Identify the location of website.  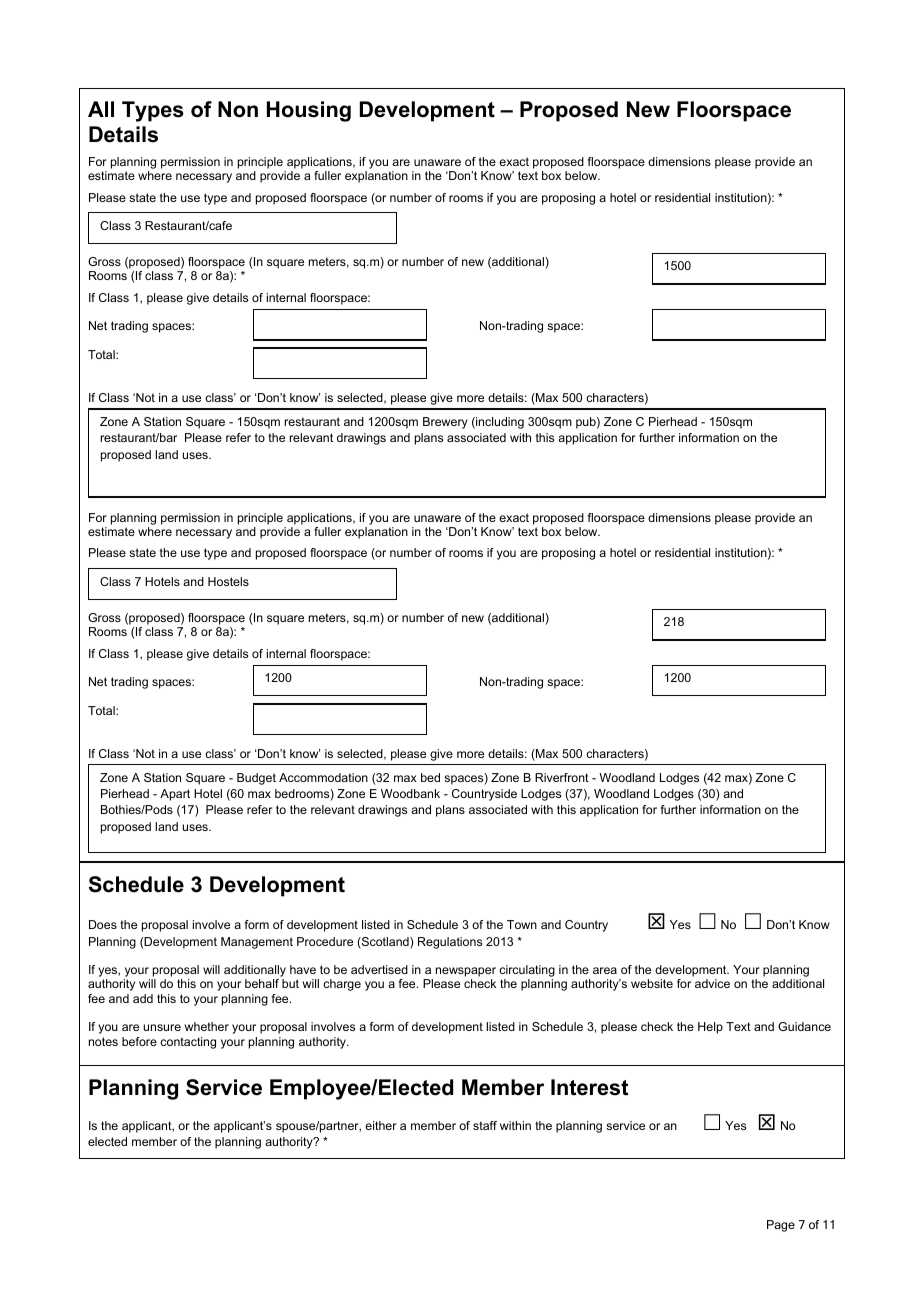
(652, 983).
